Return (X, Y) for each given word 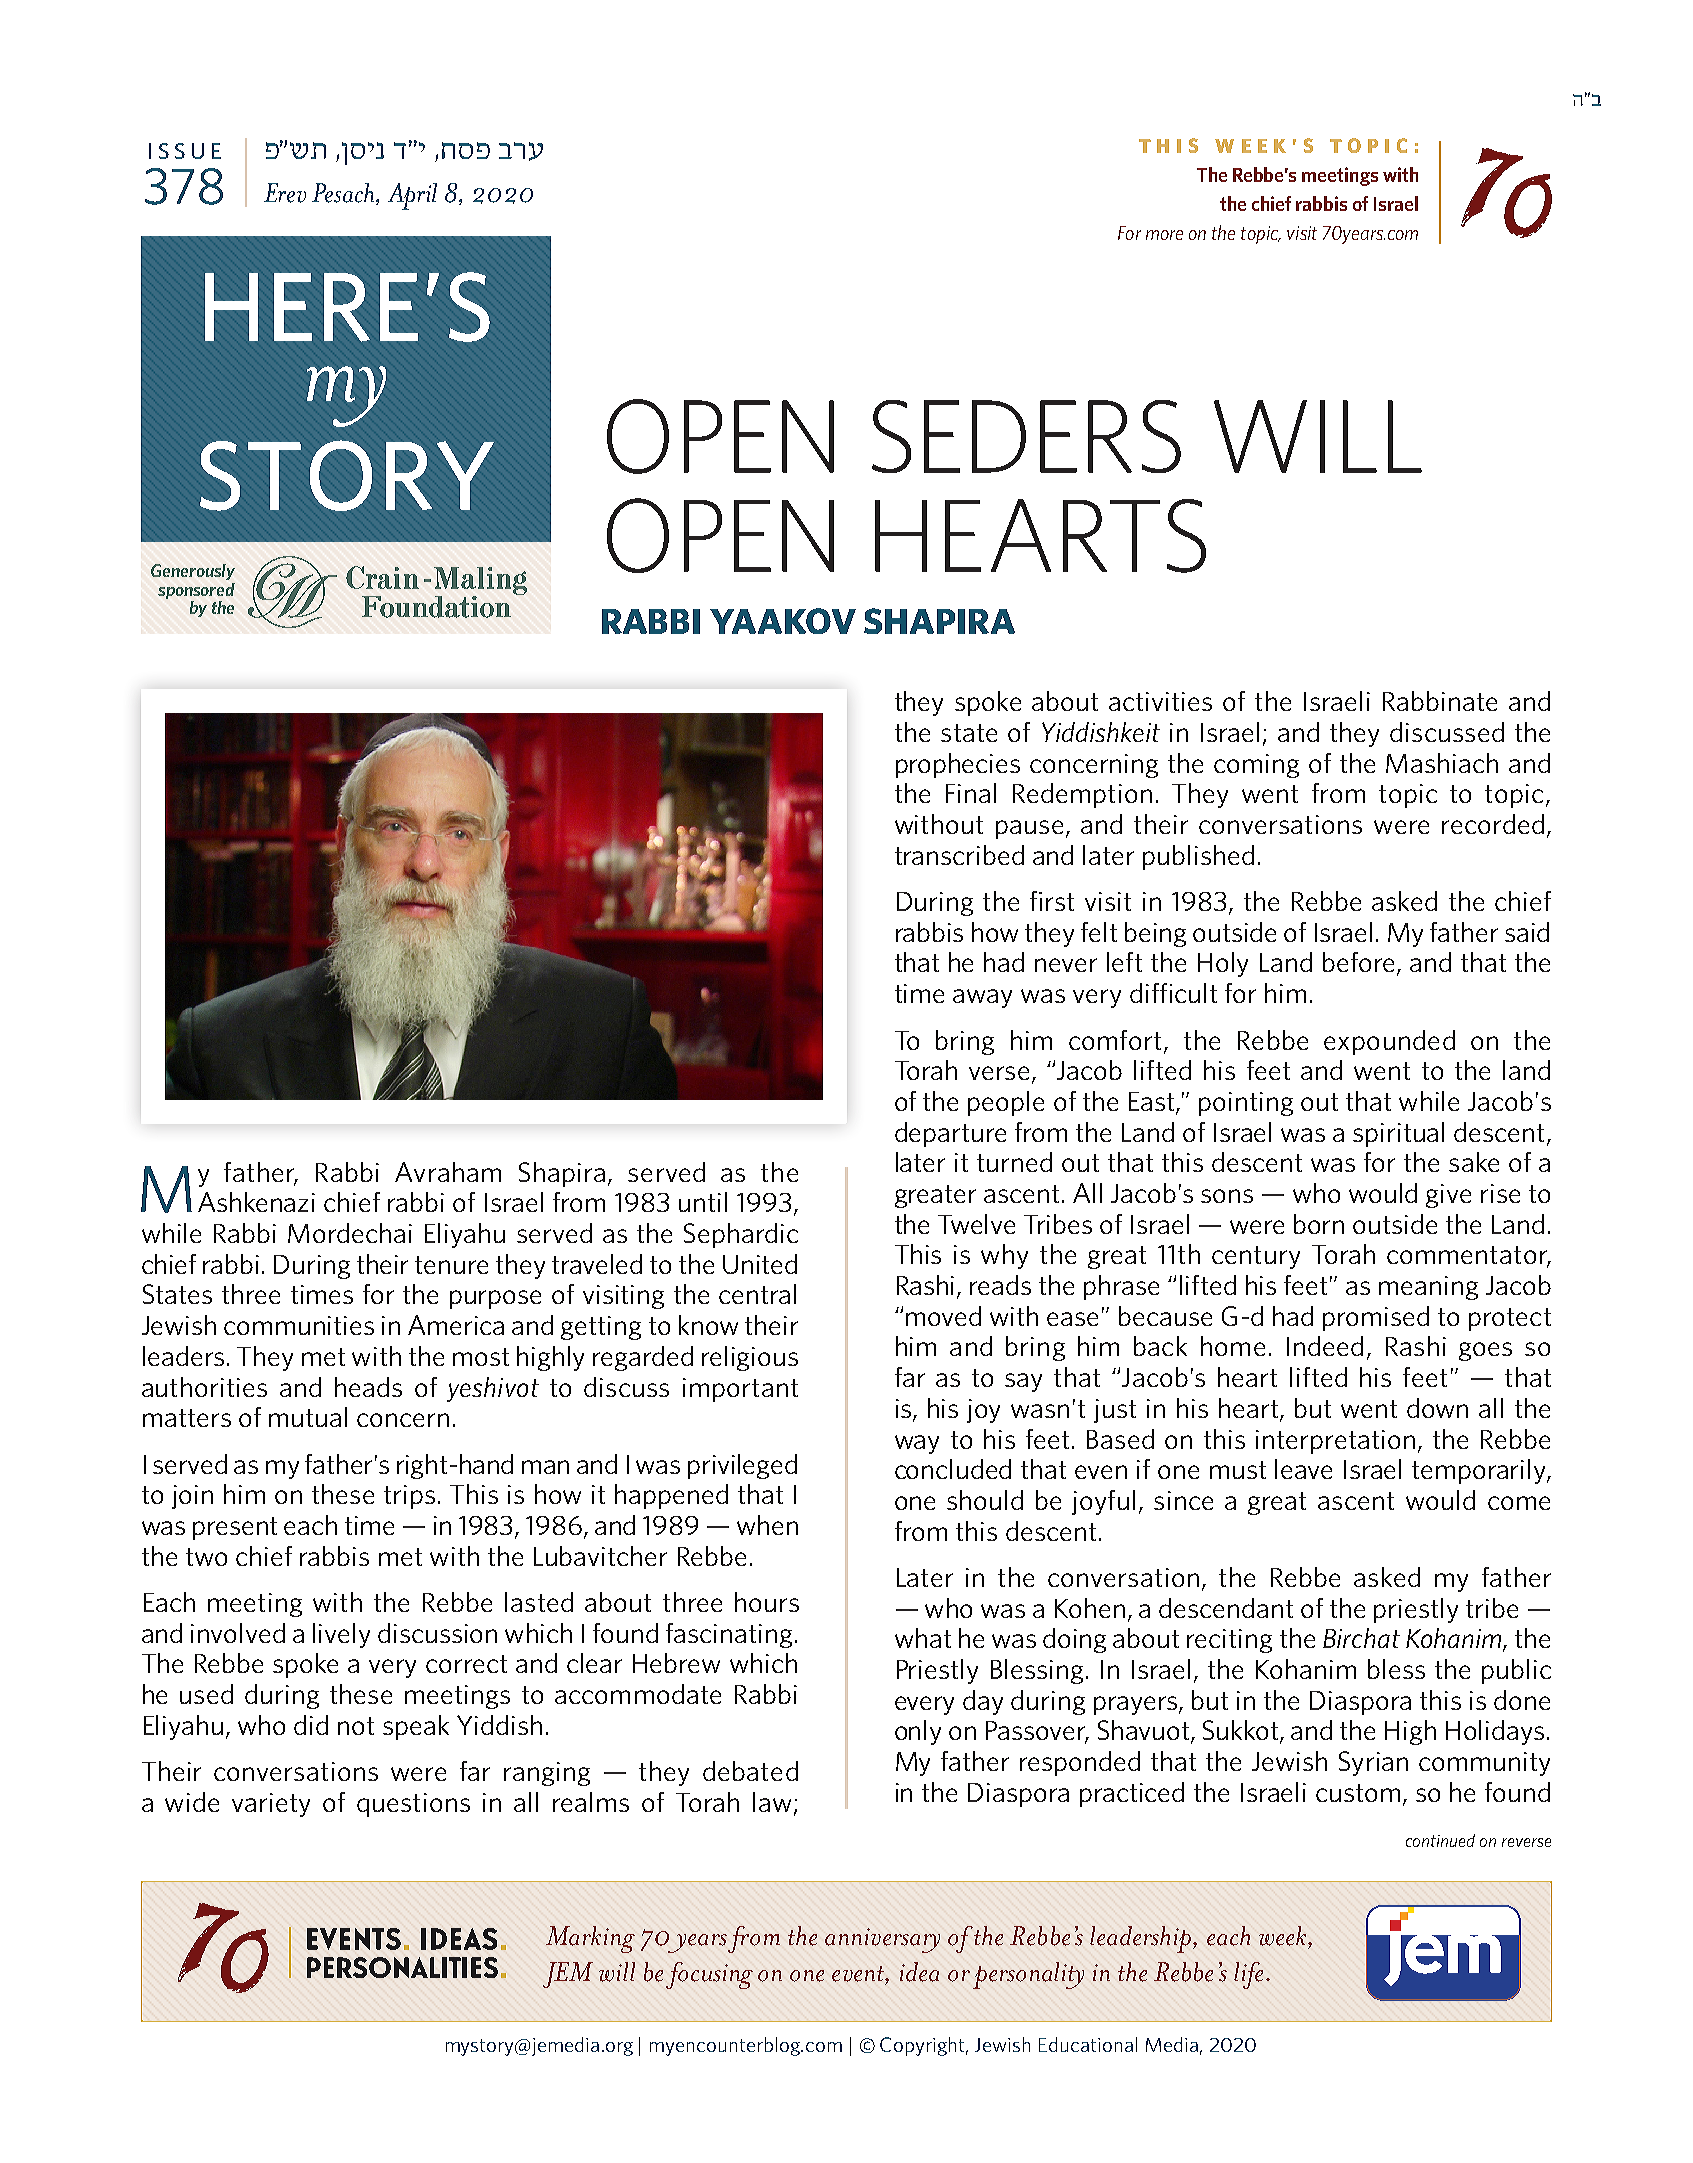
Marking (590, 1939)
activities (1160, 701)
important (740, 1390)
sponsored (196, 591)
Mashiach (1442, 763)
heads (368, 1387)
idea (919, 1972)
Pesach (344, 194)
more (1164, 235)
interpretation (1335, 1442)
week (1284, 1936)
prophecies (958, 765)
